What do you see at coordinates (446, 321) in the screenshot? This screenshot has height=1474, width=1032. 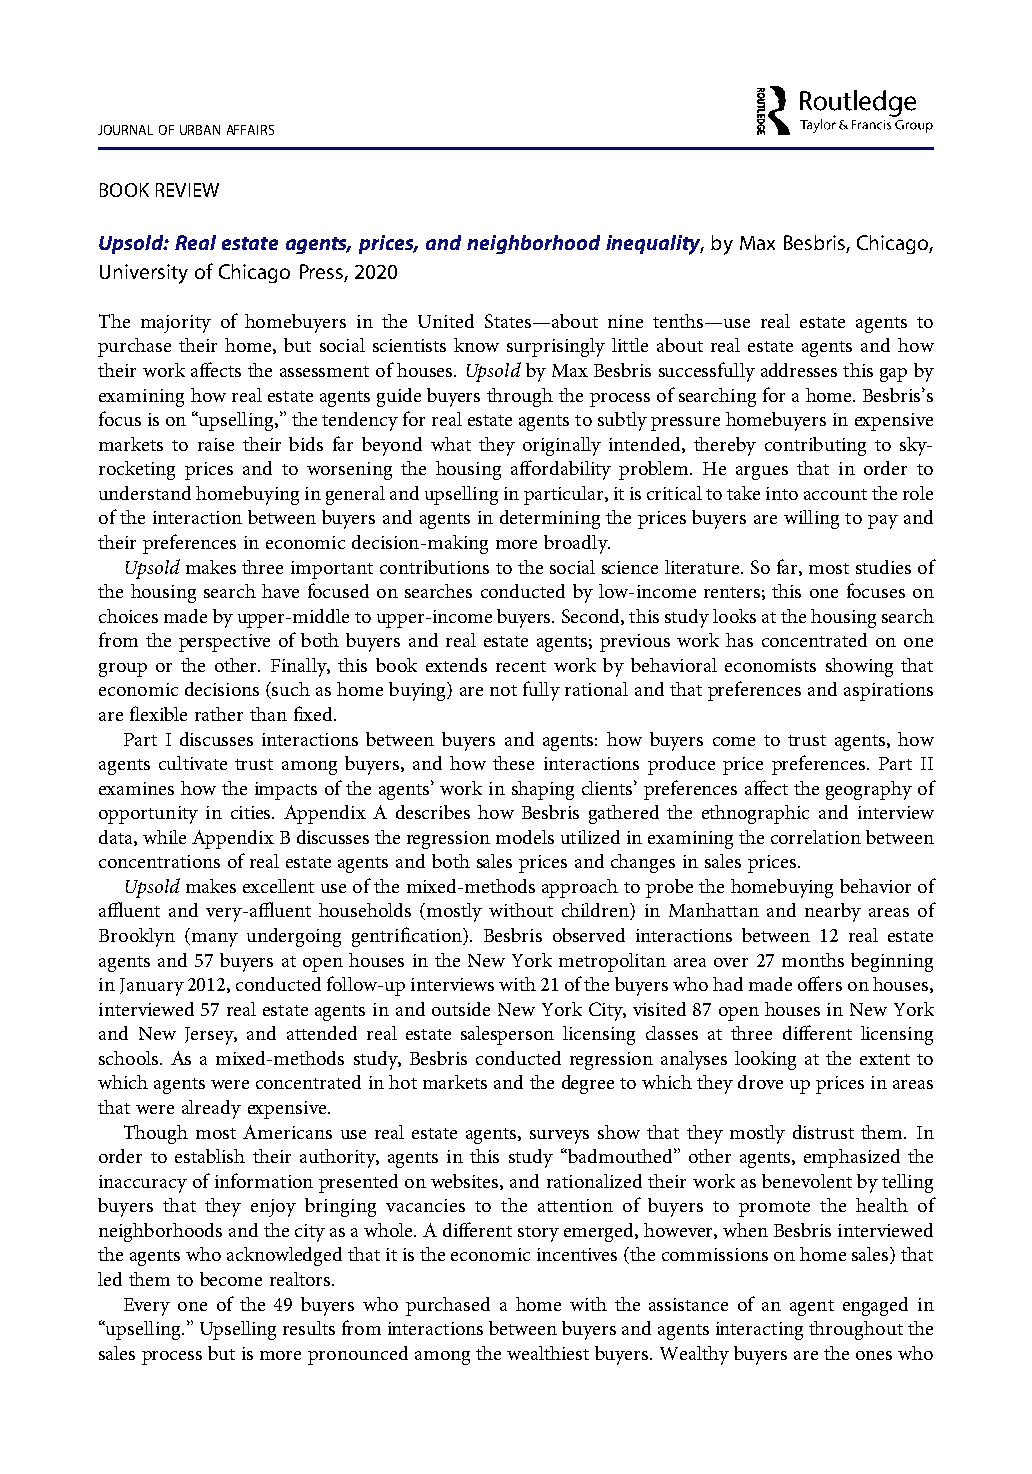 I see `United` at bounding box center [446, 321].
